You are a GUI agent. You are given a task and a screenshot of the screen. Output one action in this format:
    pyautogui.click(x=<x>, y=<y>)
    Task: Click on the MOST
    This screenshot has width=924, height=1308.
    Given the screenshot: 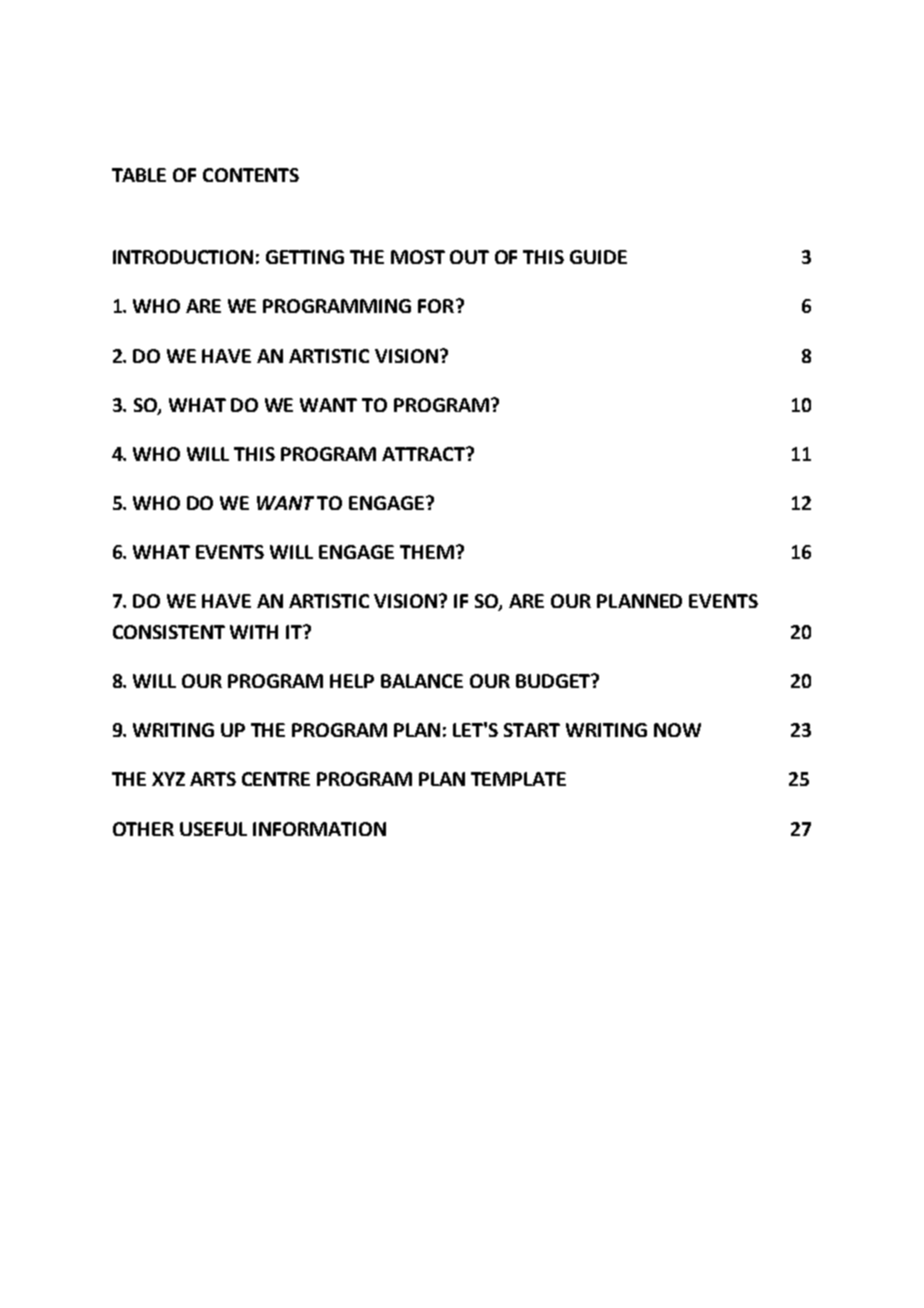 What is the action you would take?
    pyautogui.click(x=418, y=257)
